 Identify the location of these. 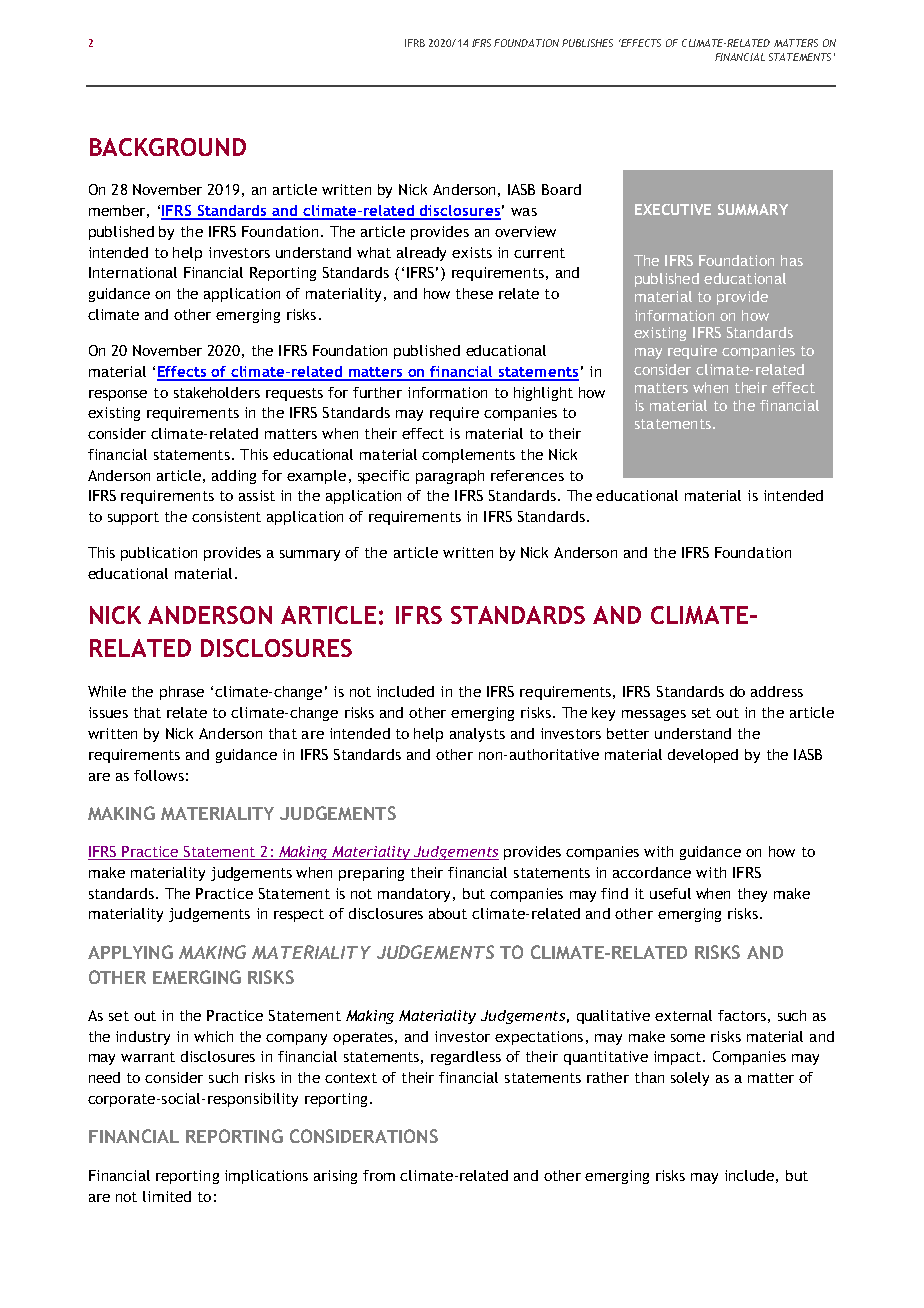
(474, 293).
